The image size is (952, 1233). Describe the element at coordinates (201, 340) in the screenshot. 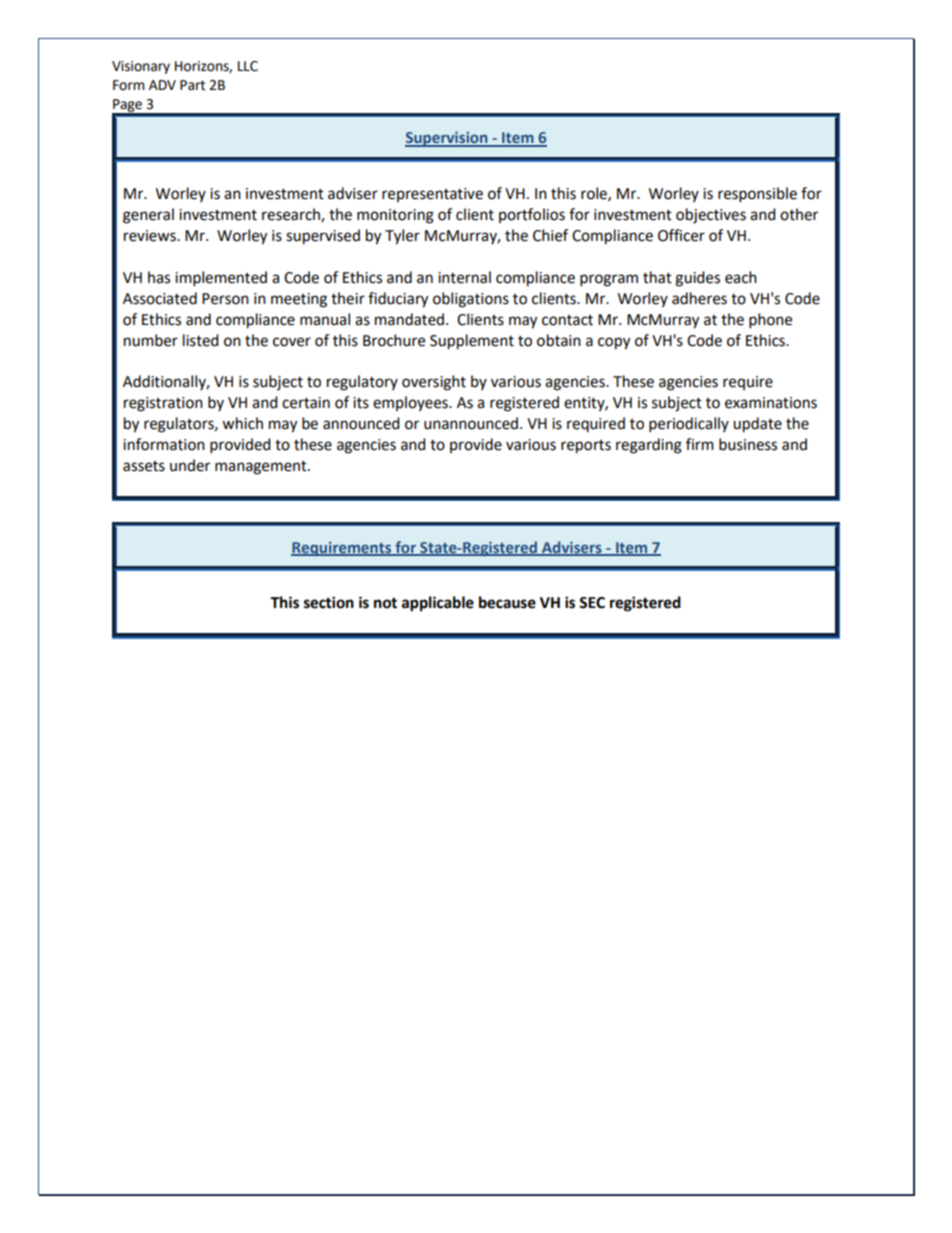

I see `listed` at that location.
